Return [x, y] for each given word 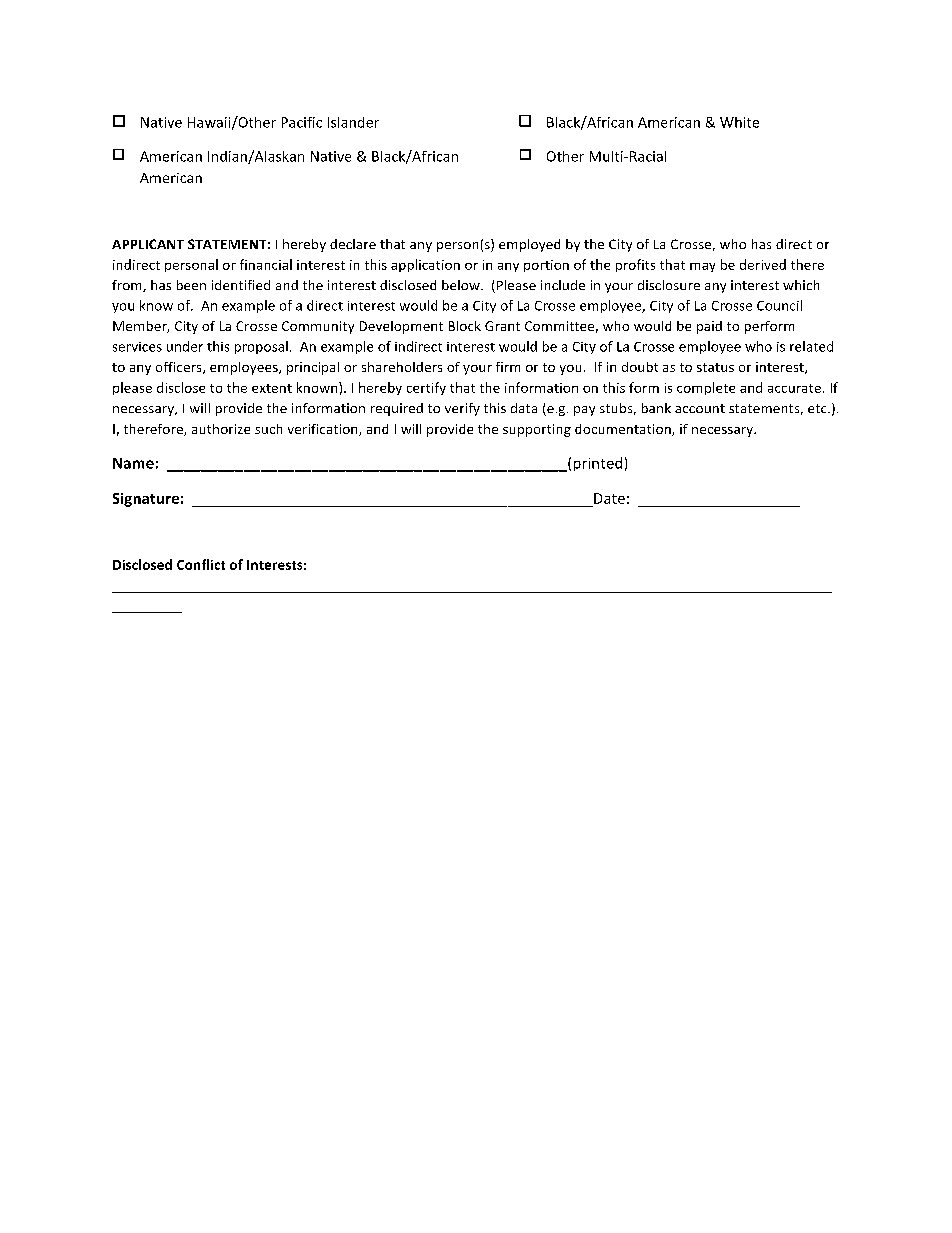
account [700, 408]
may [702, 267]
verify [462, 409]
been [191, 285]
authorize [221, 429]
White [739, 122]
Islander [353, 122]
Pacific [302, 122]
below [462, 285]
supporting [537, 430]
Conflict [201, 564]
